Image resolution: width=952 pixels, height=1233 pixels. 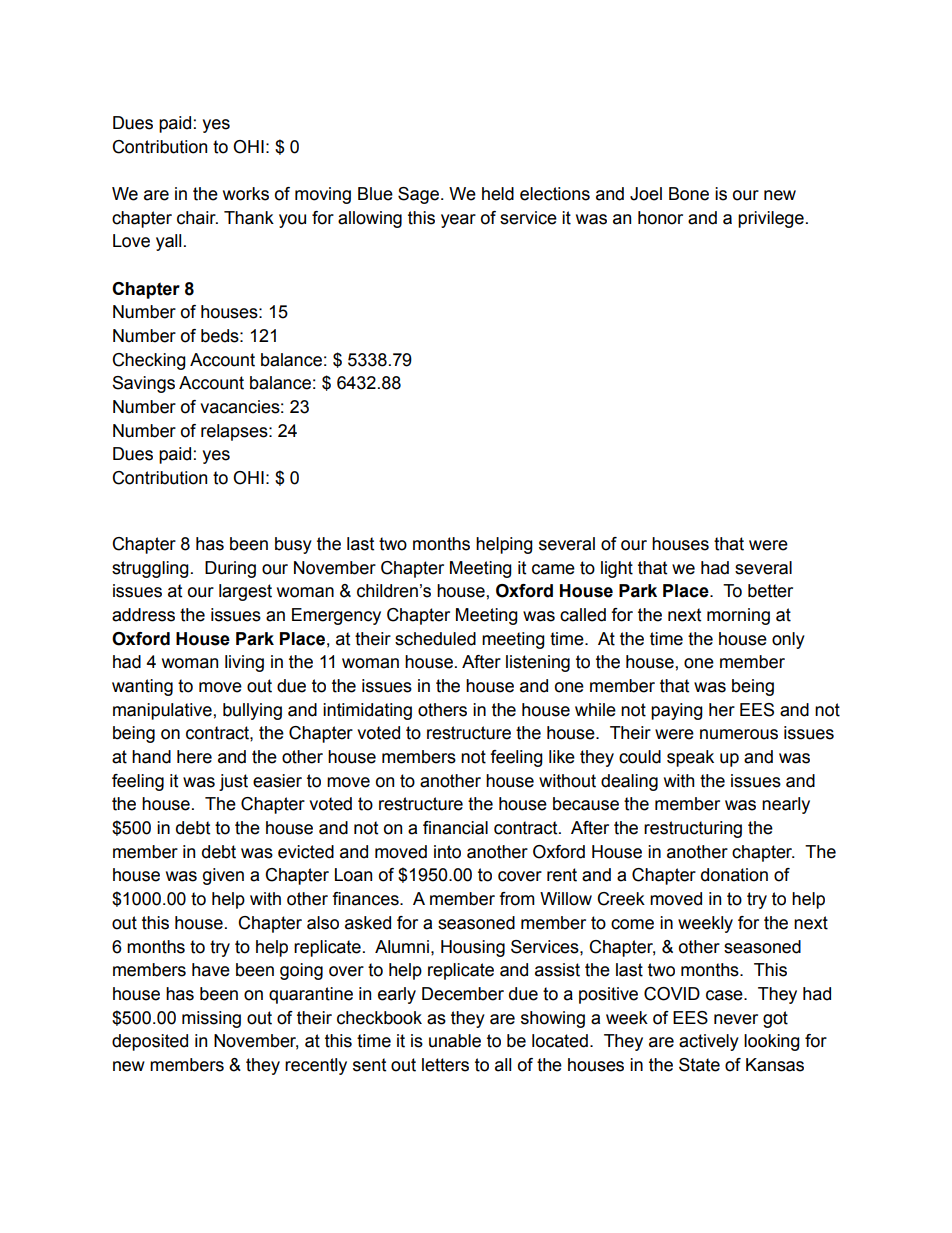 What do you see at coordinates (458, 221) in the screenshot?
I see `year` at bounding box center [458, 221].
